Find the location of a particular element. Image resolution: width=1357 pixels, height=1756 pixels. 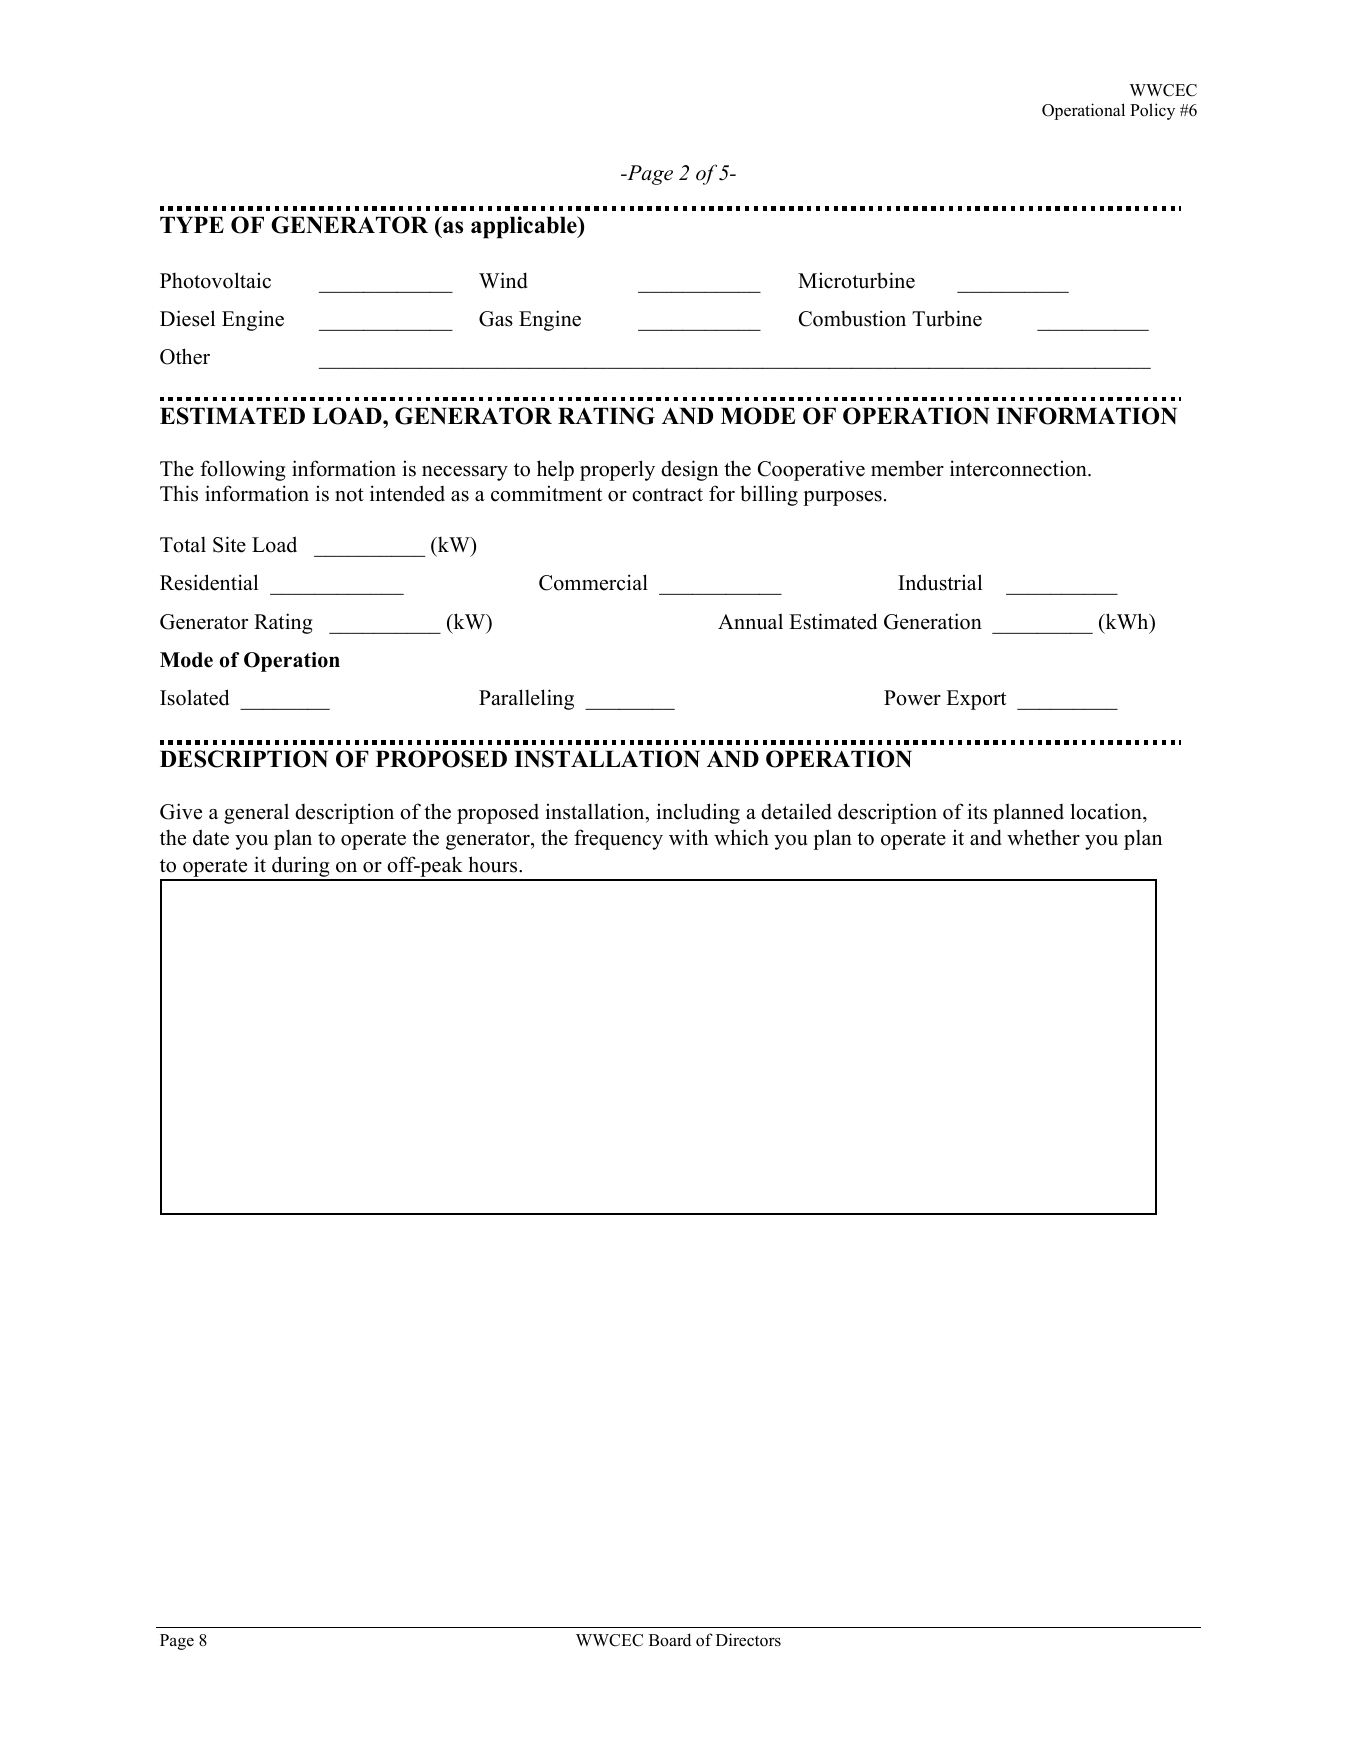

Photovoltaic is located at coordinates (215, 280).
